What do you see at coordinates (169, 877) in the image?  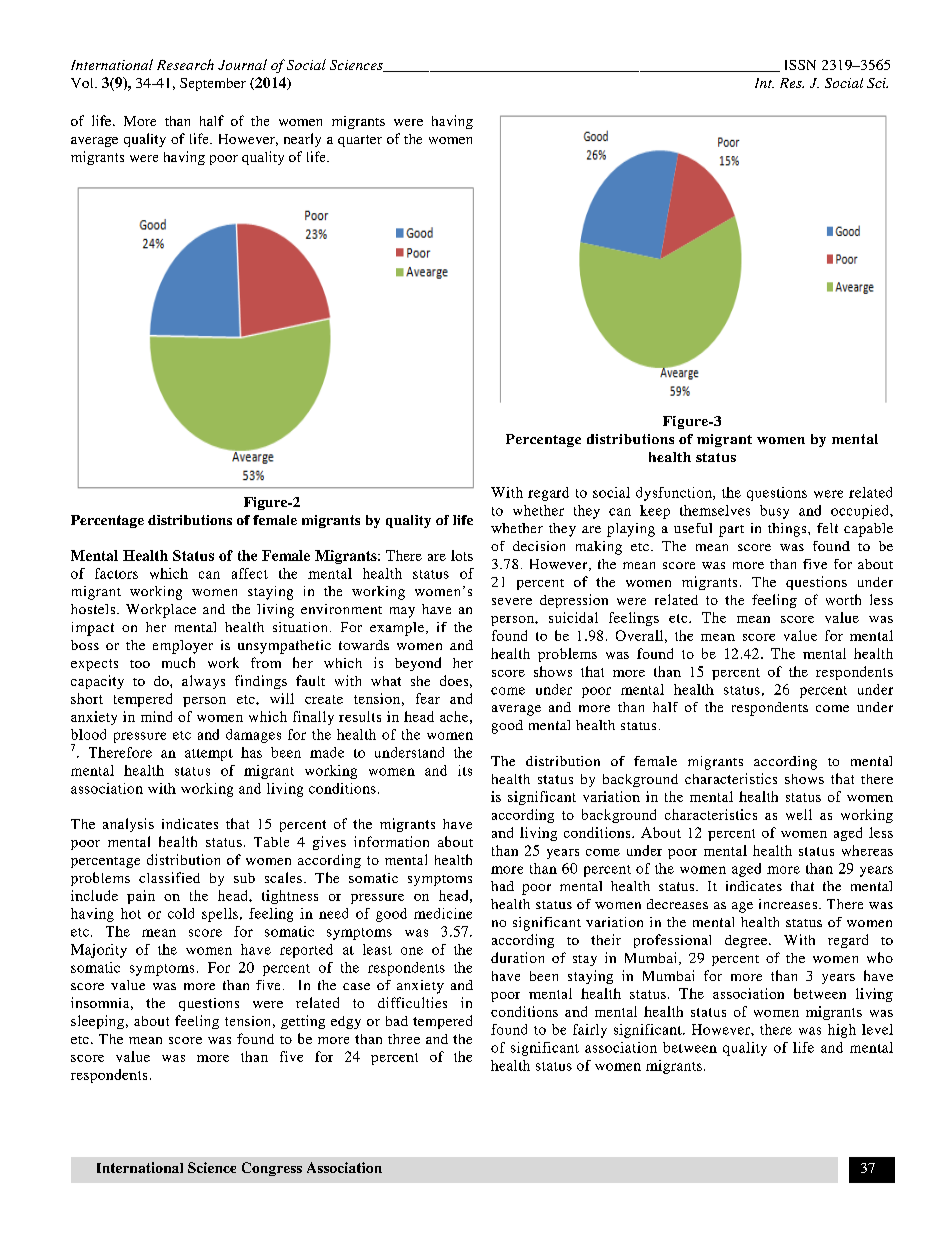 I see `classified` at bounding box center [169, 877].
